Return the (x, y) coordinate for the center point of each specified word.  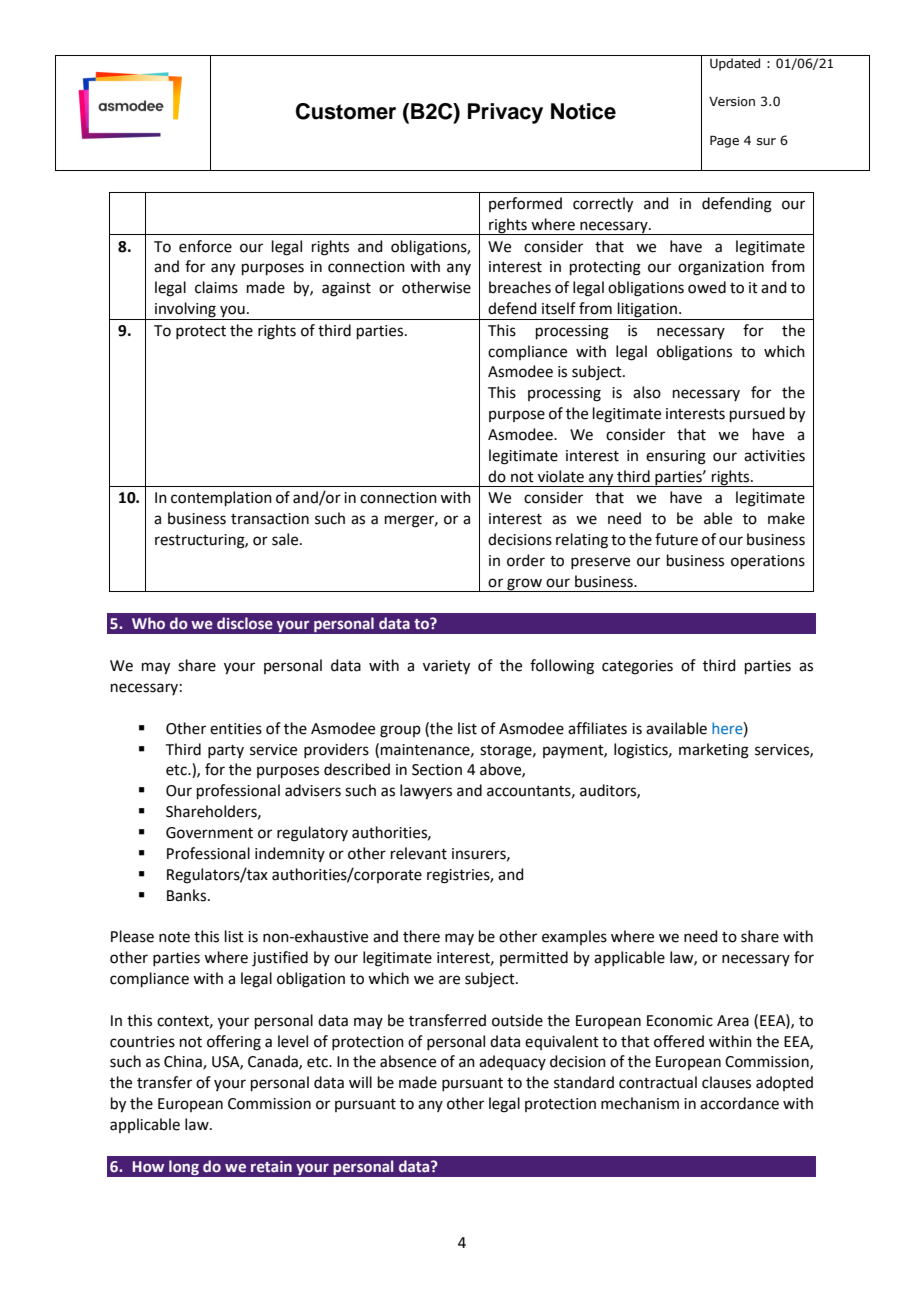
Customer (346, 111)
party (226, 751)
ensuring (676, 457)
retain (271, 1167)
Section (437, 770)
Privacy (505, 113)
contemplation (221, 498)
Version (732, 101)
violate (561, 476)
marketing (714, 751)
